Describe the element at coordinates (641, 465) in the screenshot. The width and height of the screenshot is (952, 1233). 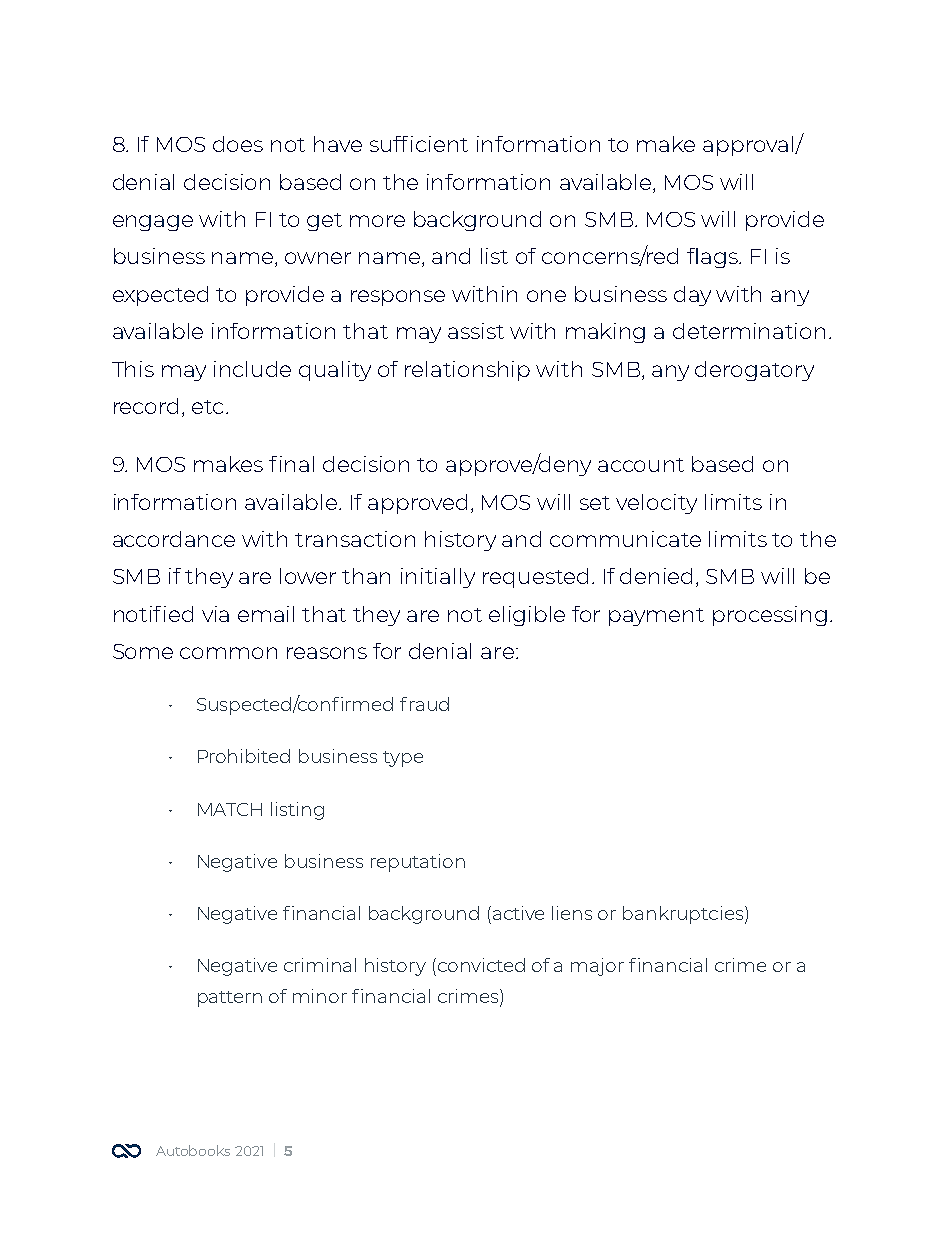
I see `account` at that location.
